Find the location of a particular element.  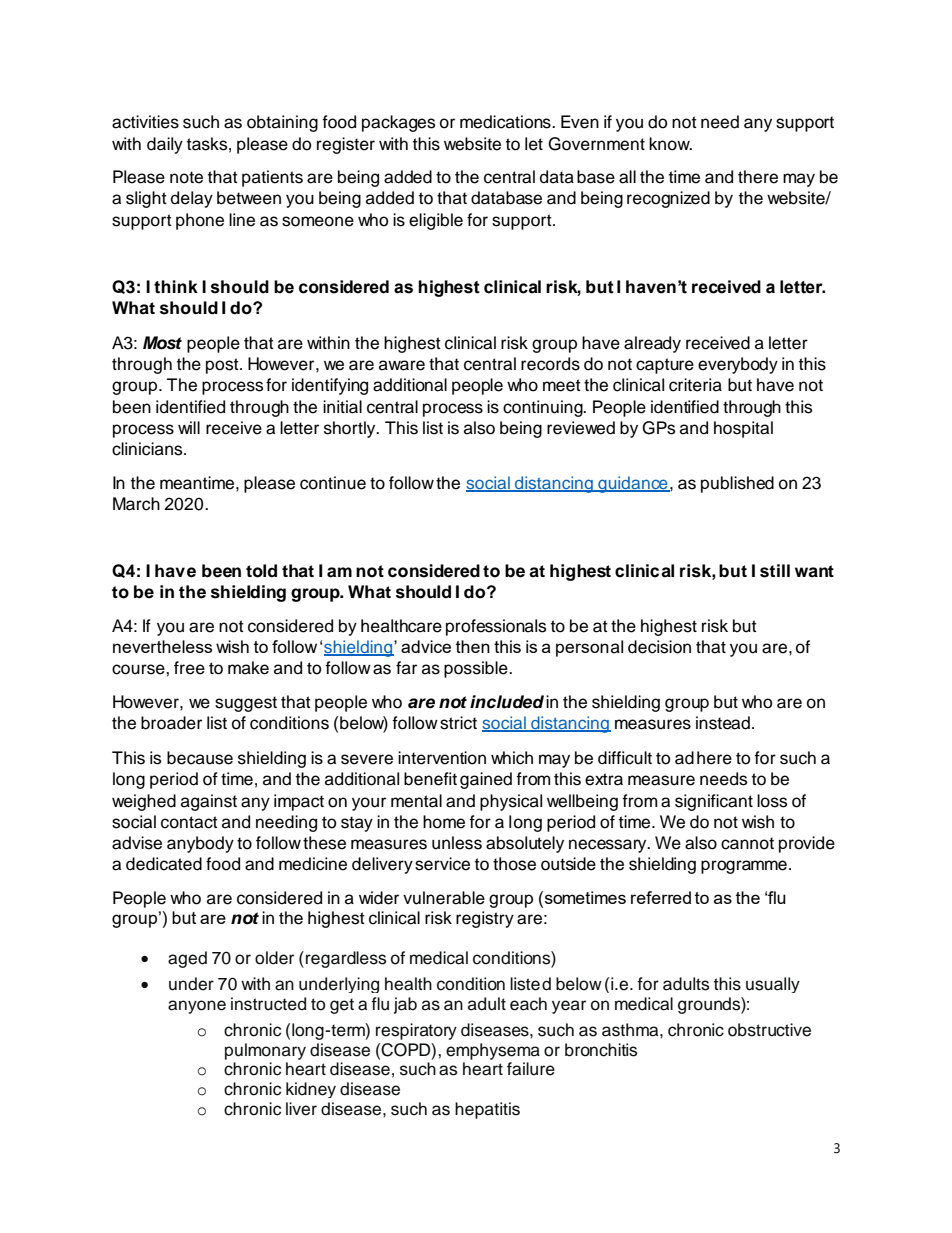

continuing is located at coordinates (544, 408).
